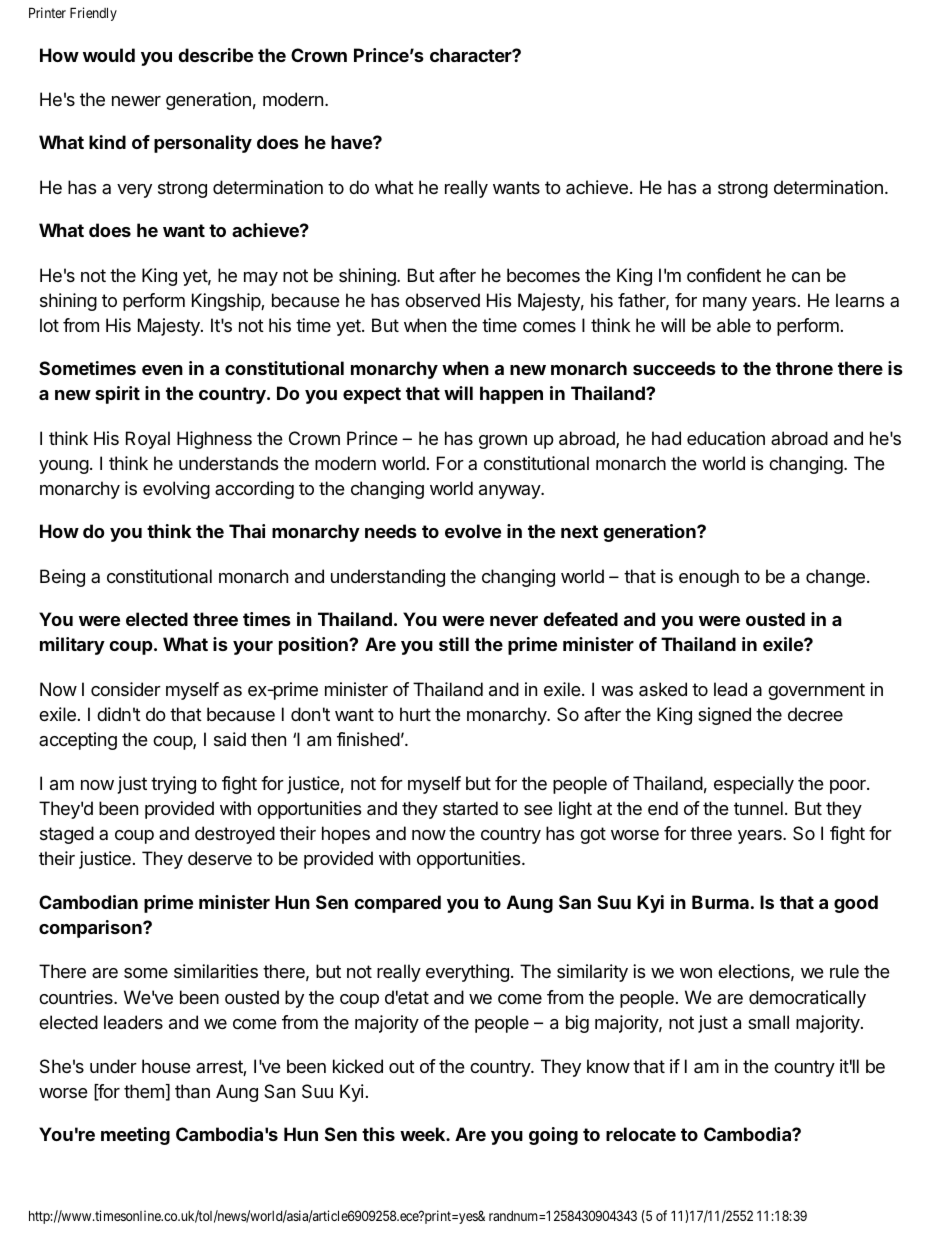  I want to click on even, so click(162, 370).
